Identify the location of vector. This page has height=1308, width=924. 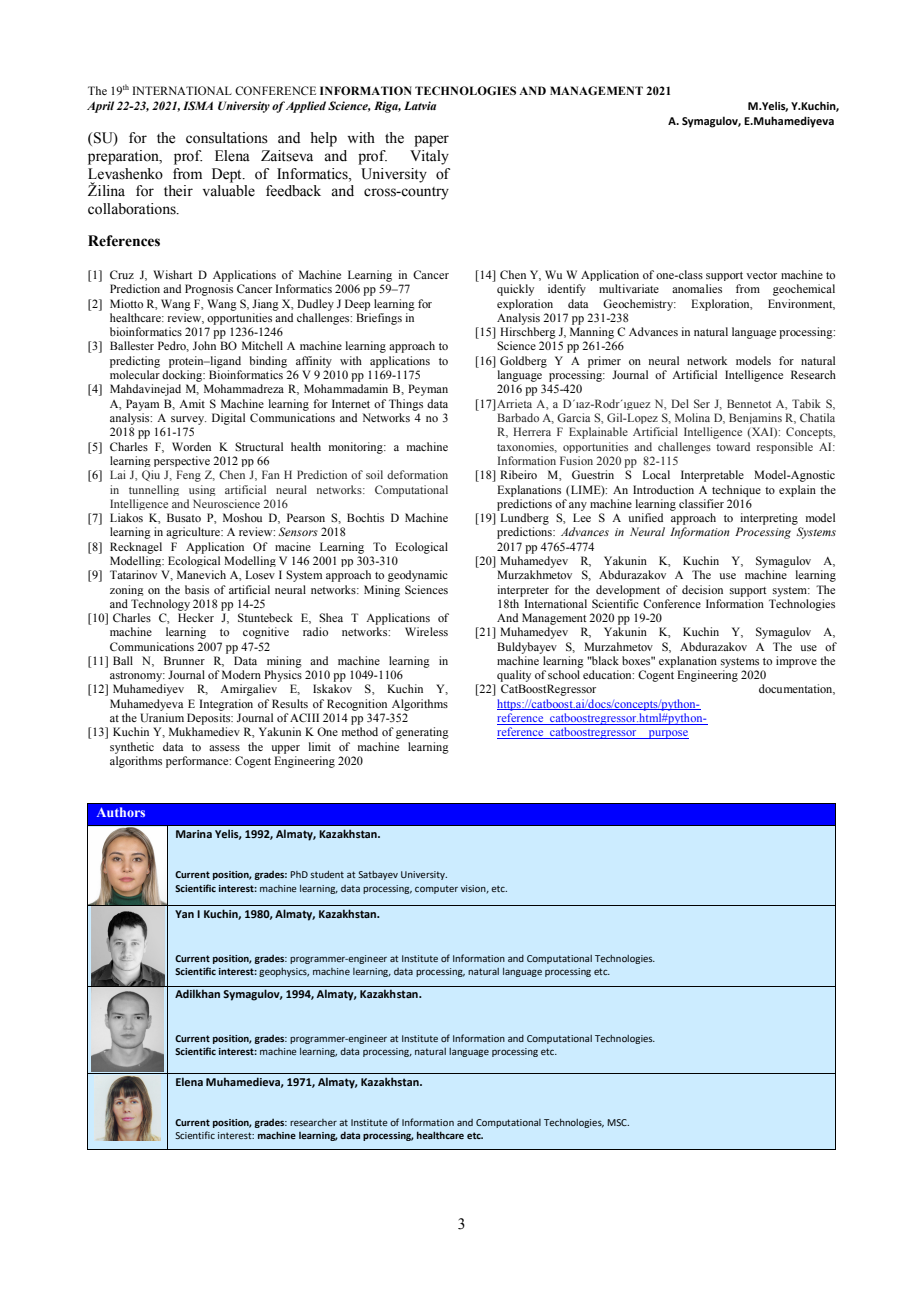
(761, 275).
